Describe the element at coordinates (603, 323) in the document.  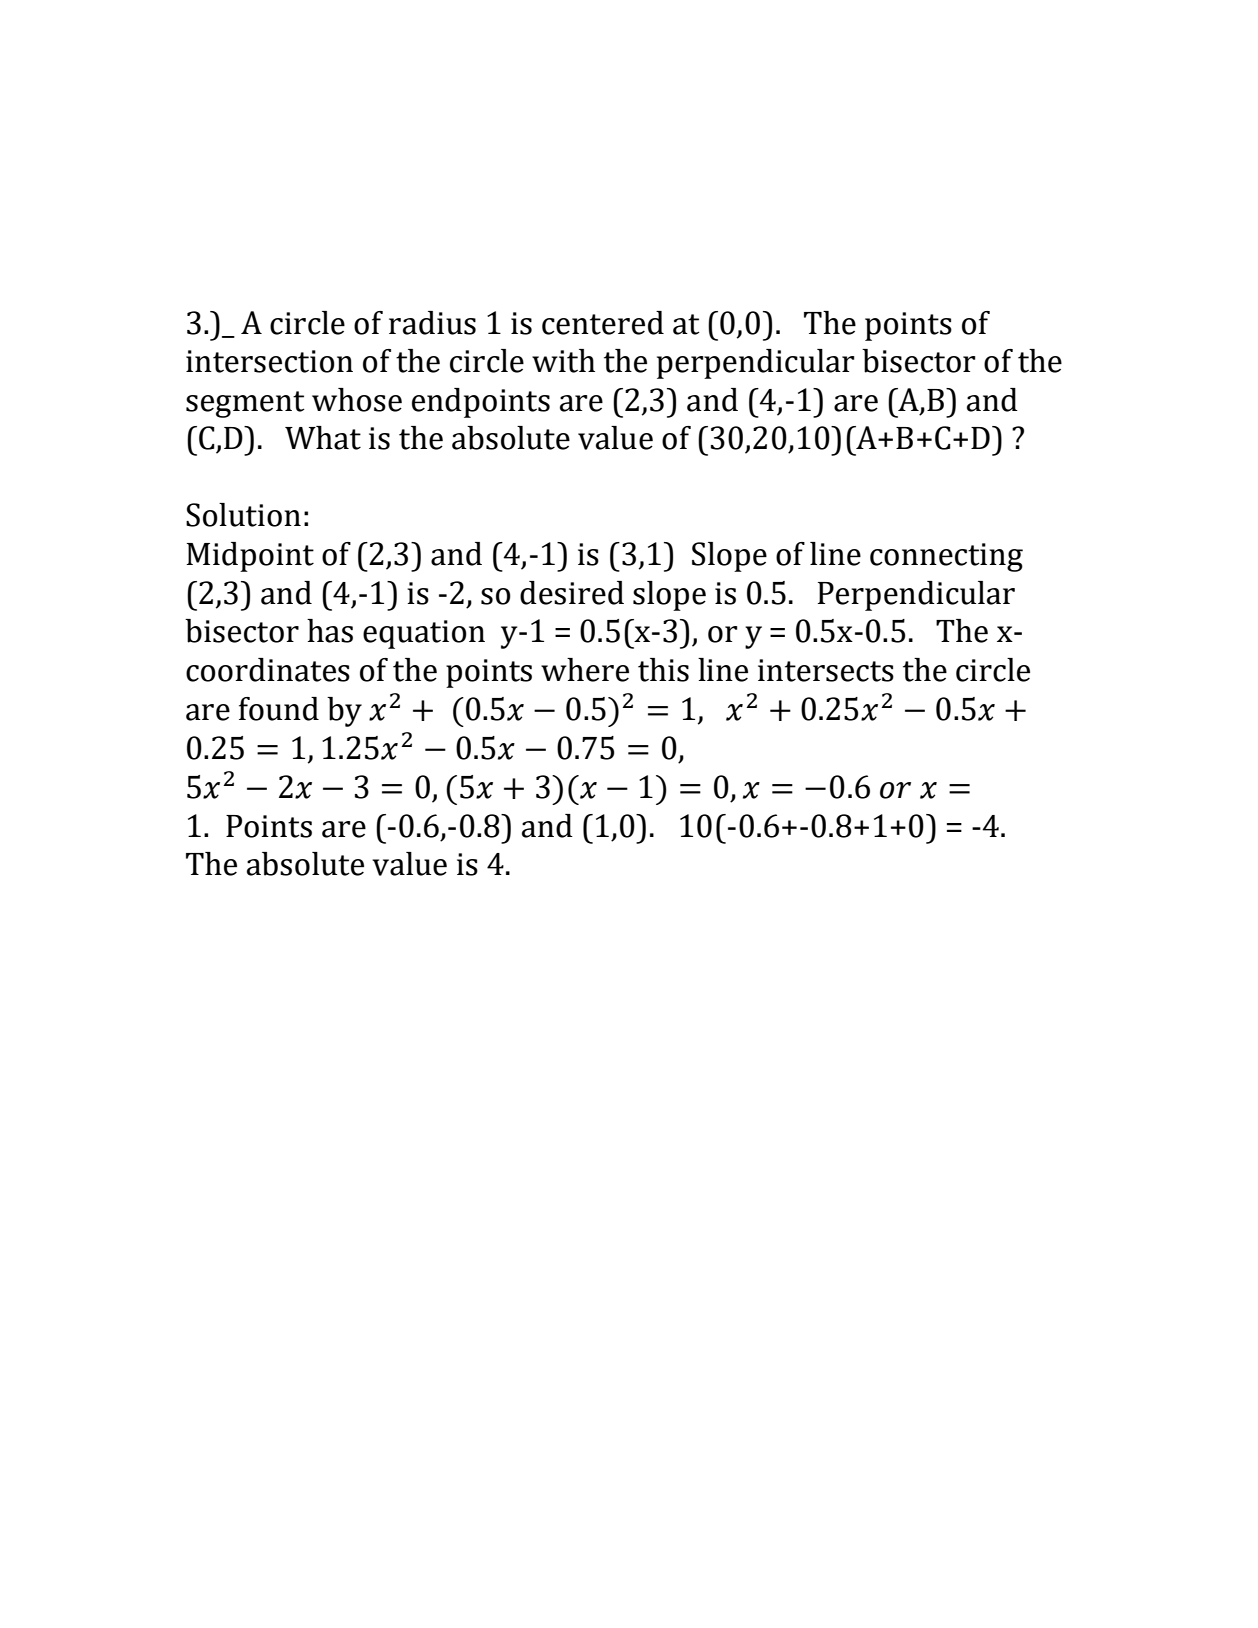
I see `centered` at that location.
